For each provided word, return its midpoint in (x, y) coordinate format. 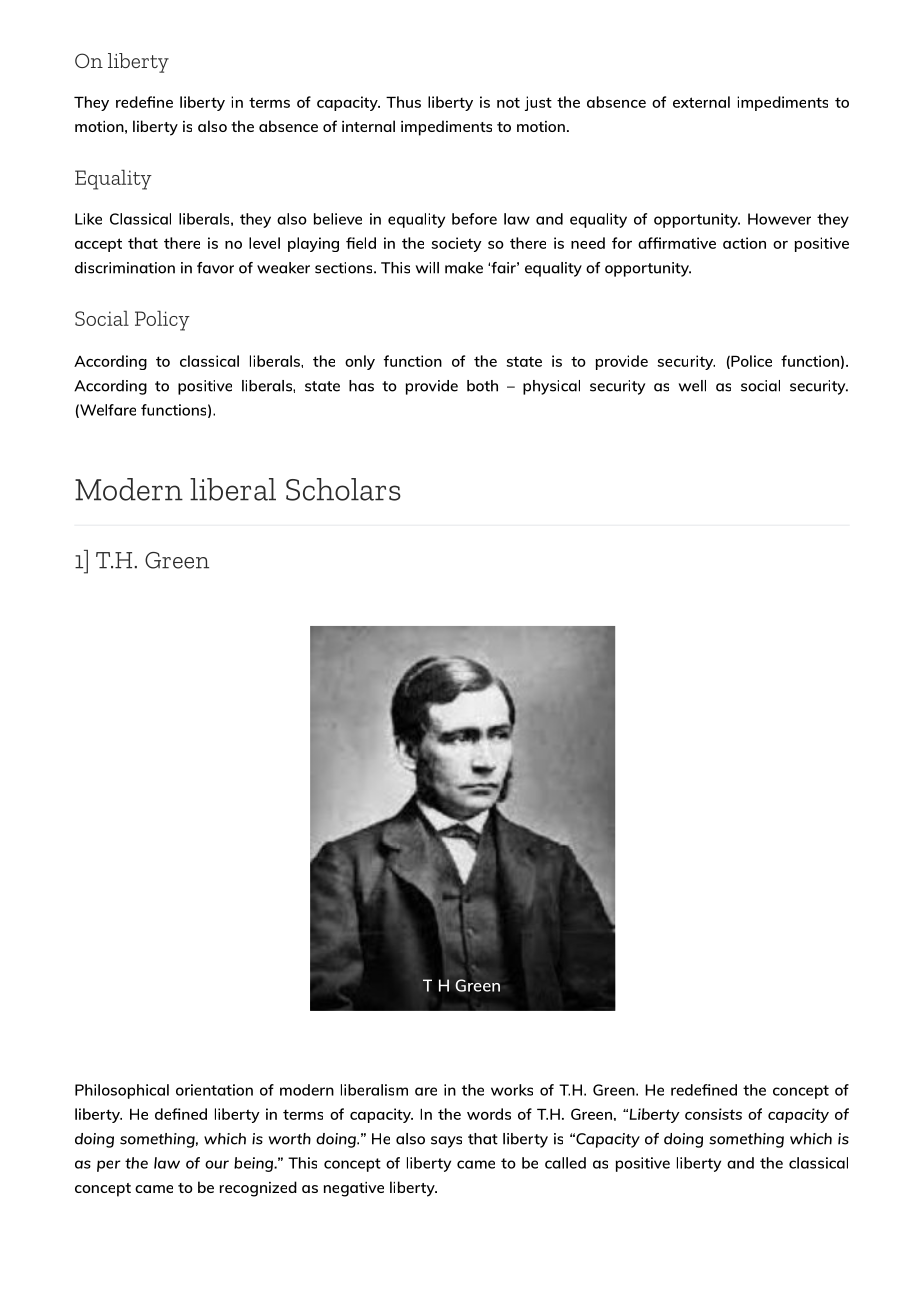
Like (88, 219)
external (701, 102)
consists (713, 1114)
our (217, 1164)
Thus (403, 102)
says (446, 1142)
